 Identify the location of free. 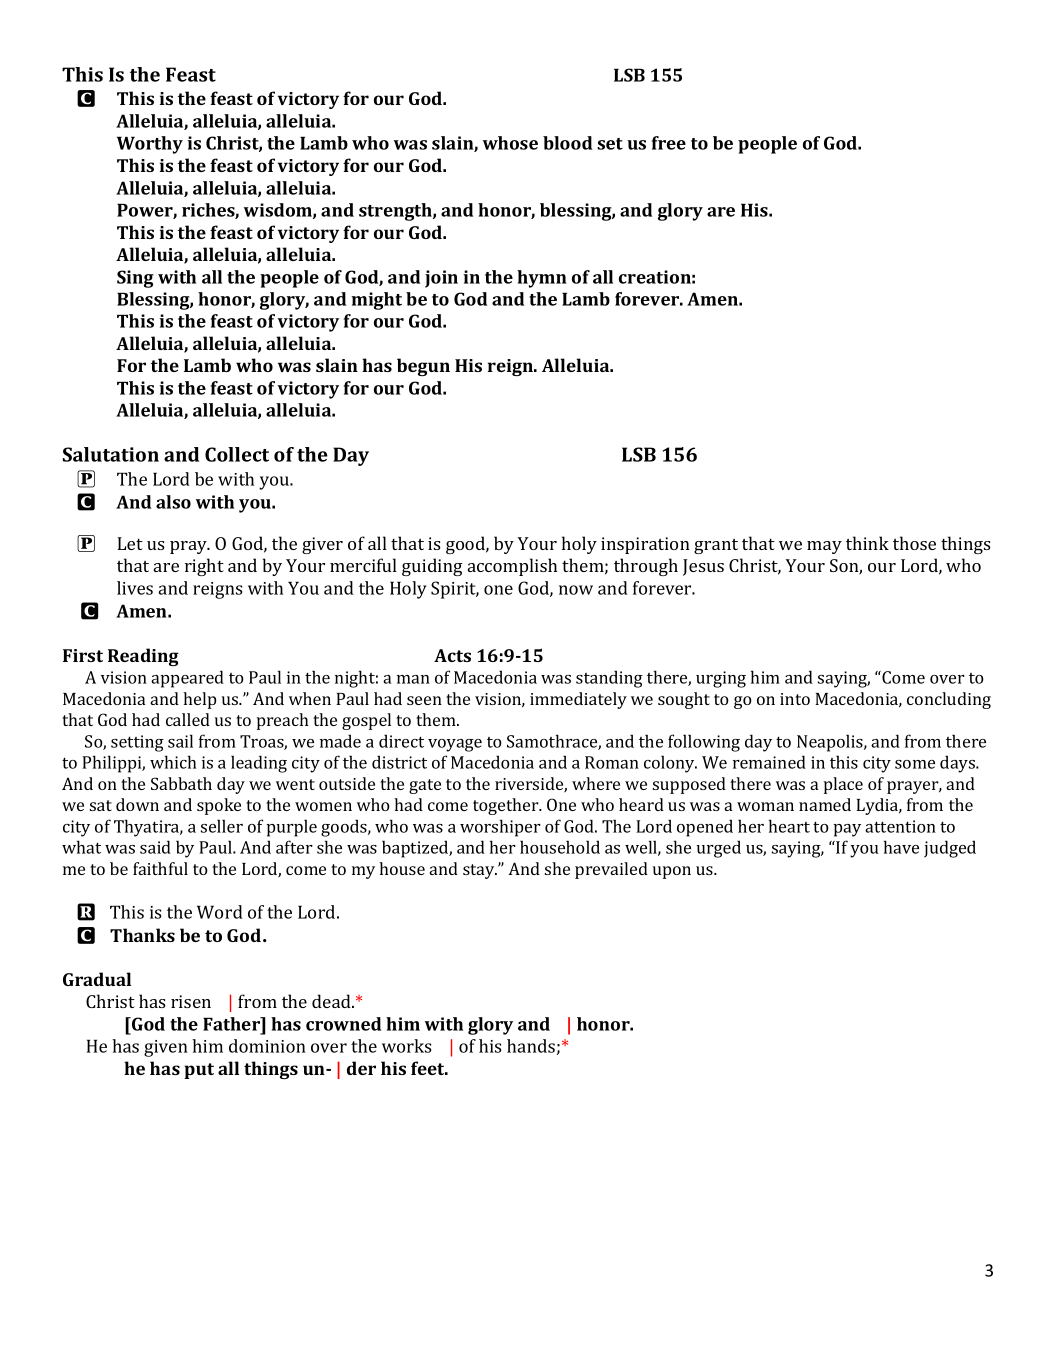
(669, 143).
